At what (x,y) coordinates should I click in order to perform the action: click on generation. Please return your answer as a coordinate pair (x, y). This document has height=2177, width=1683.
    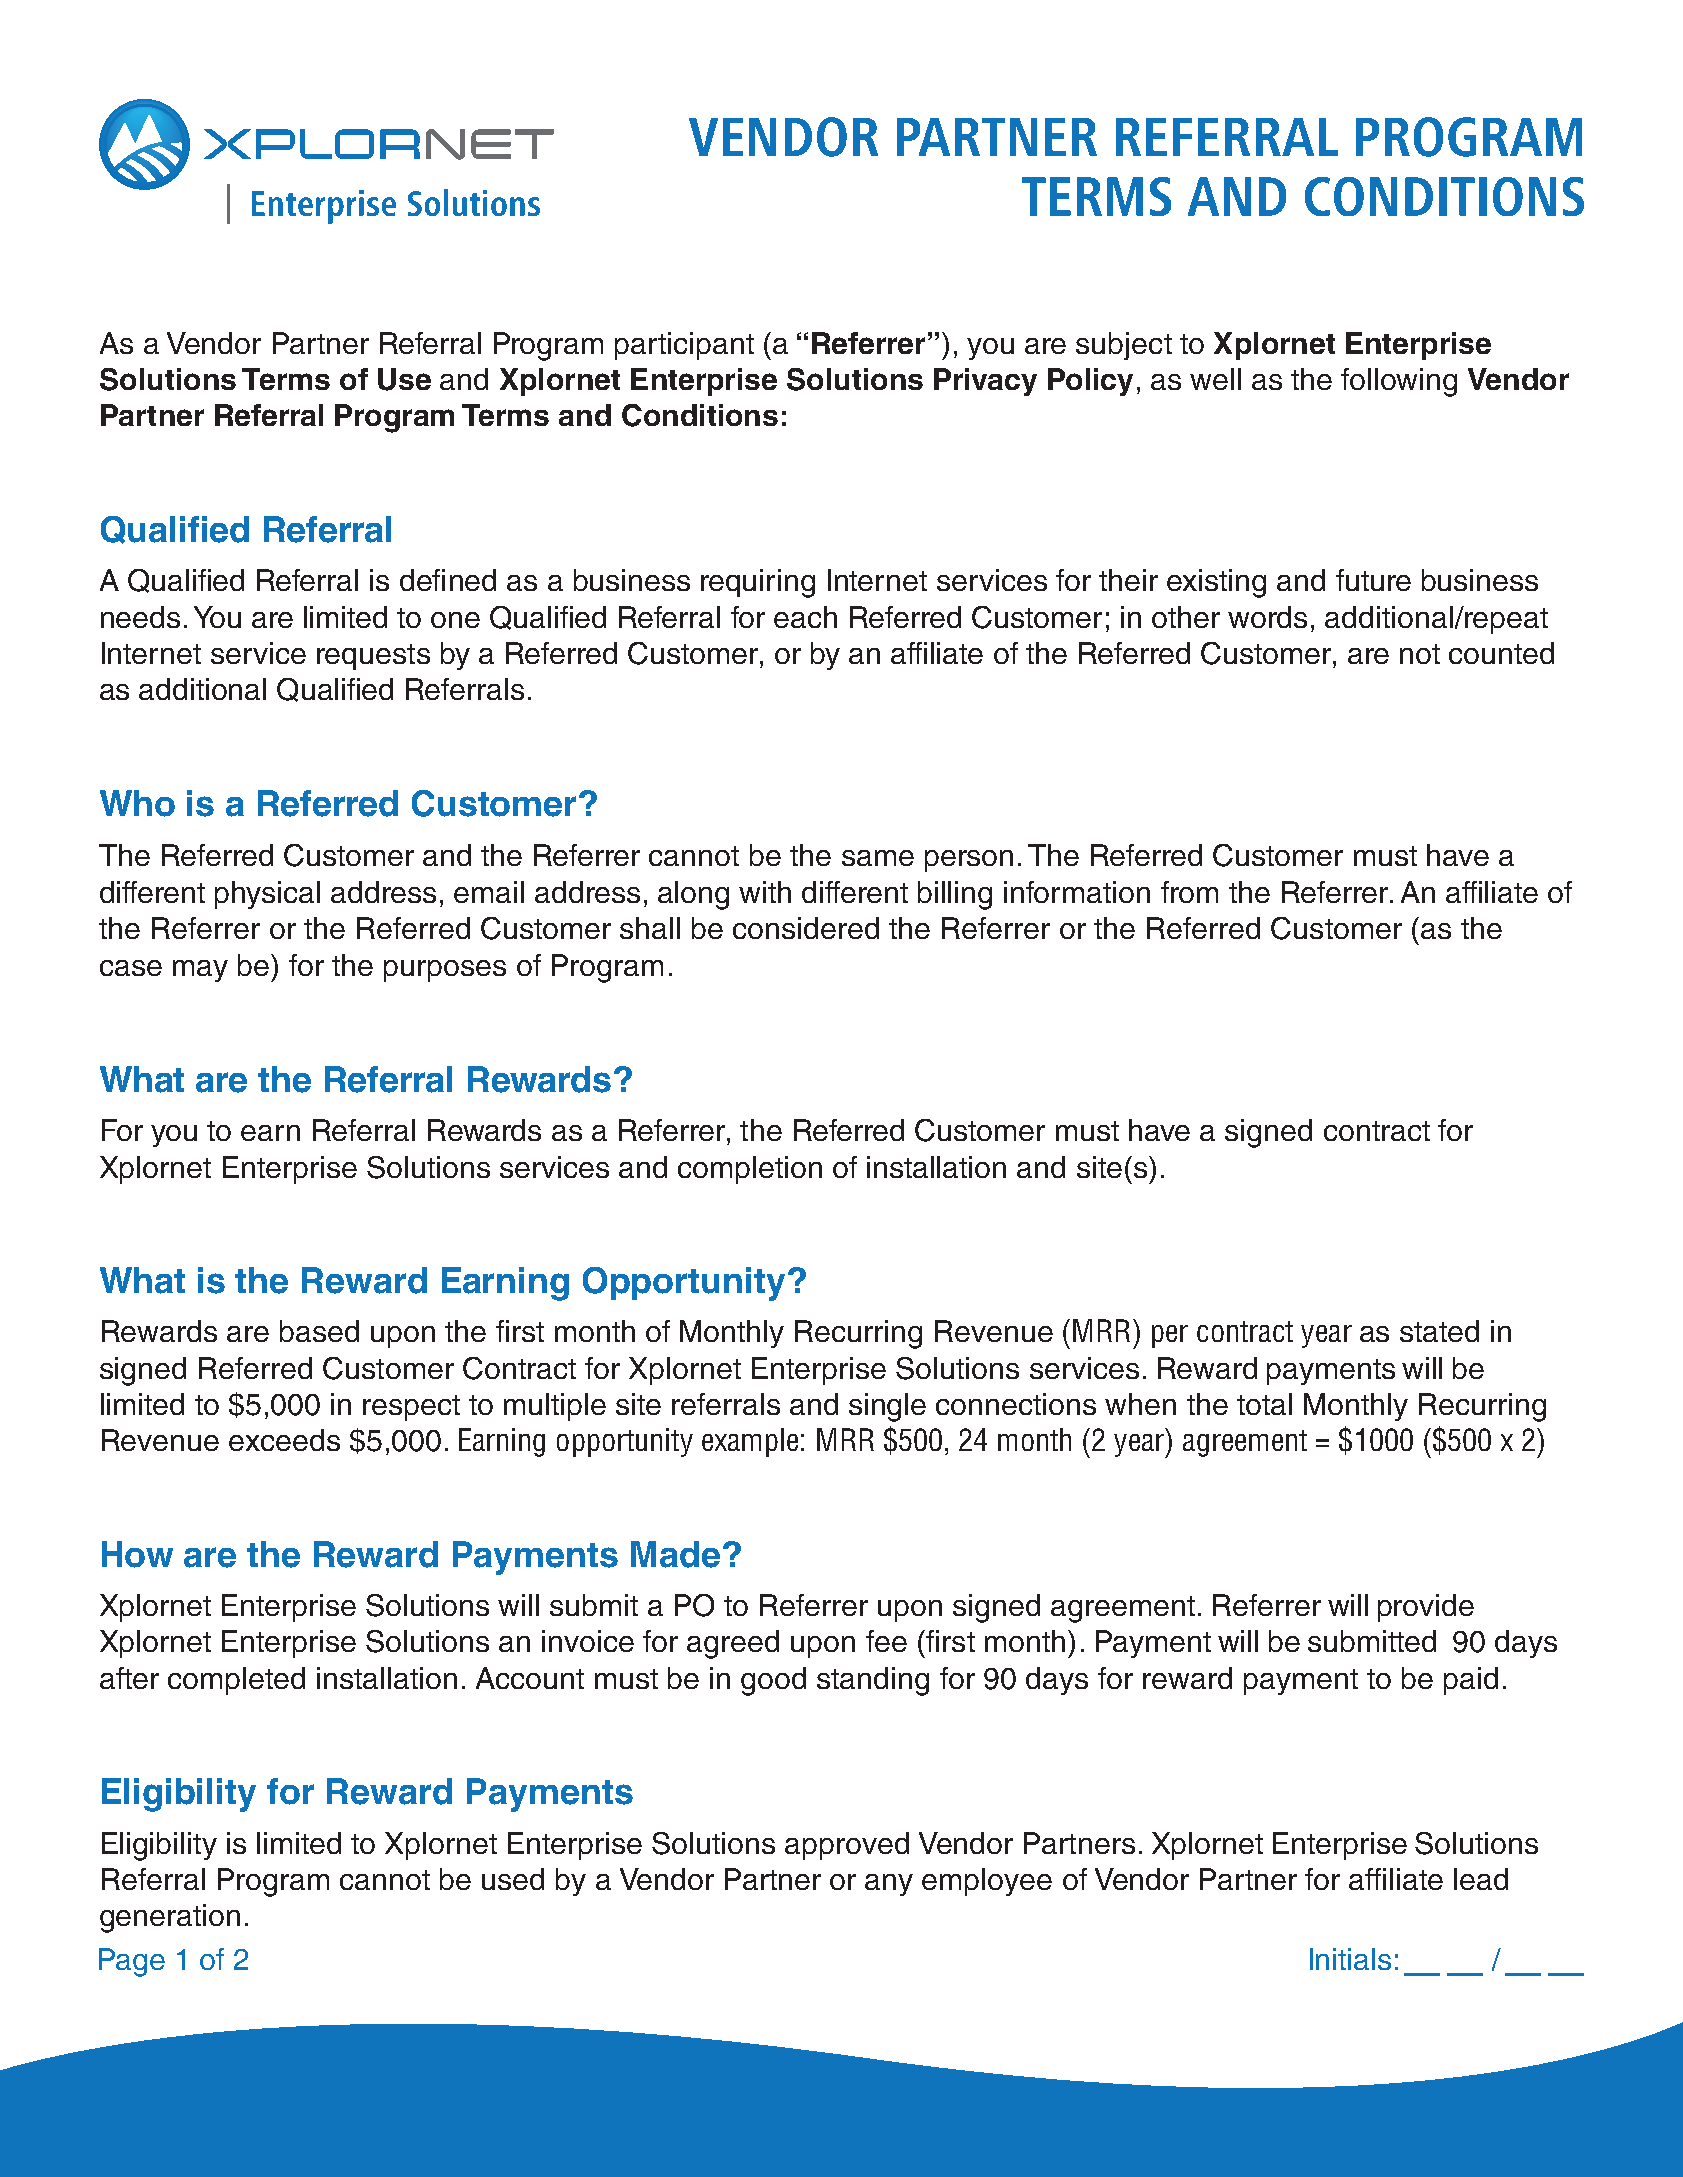
    Looking at the image, I should click on (170, 1918).
